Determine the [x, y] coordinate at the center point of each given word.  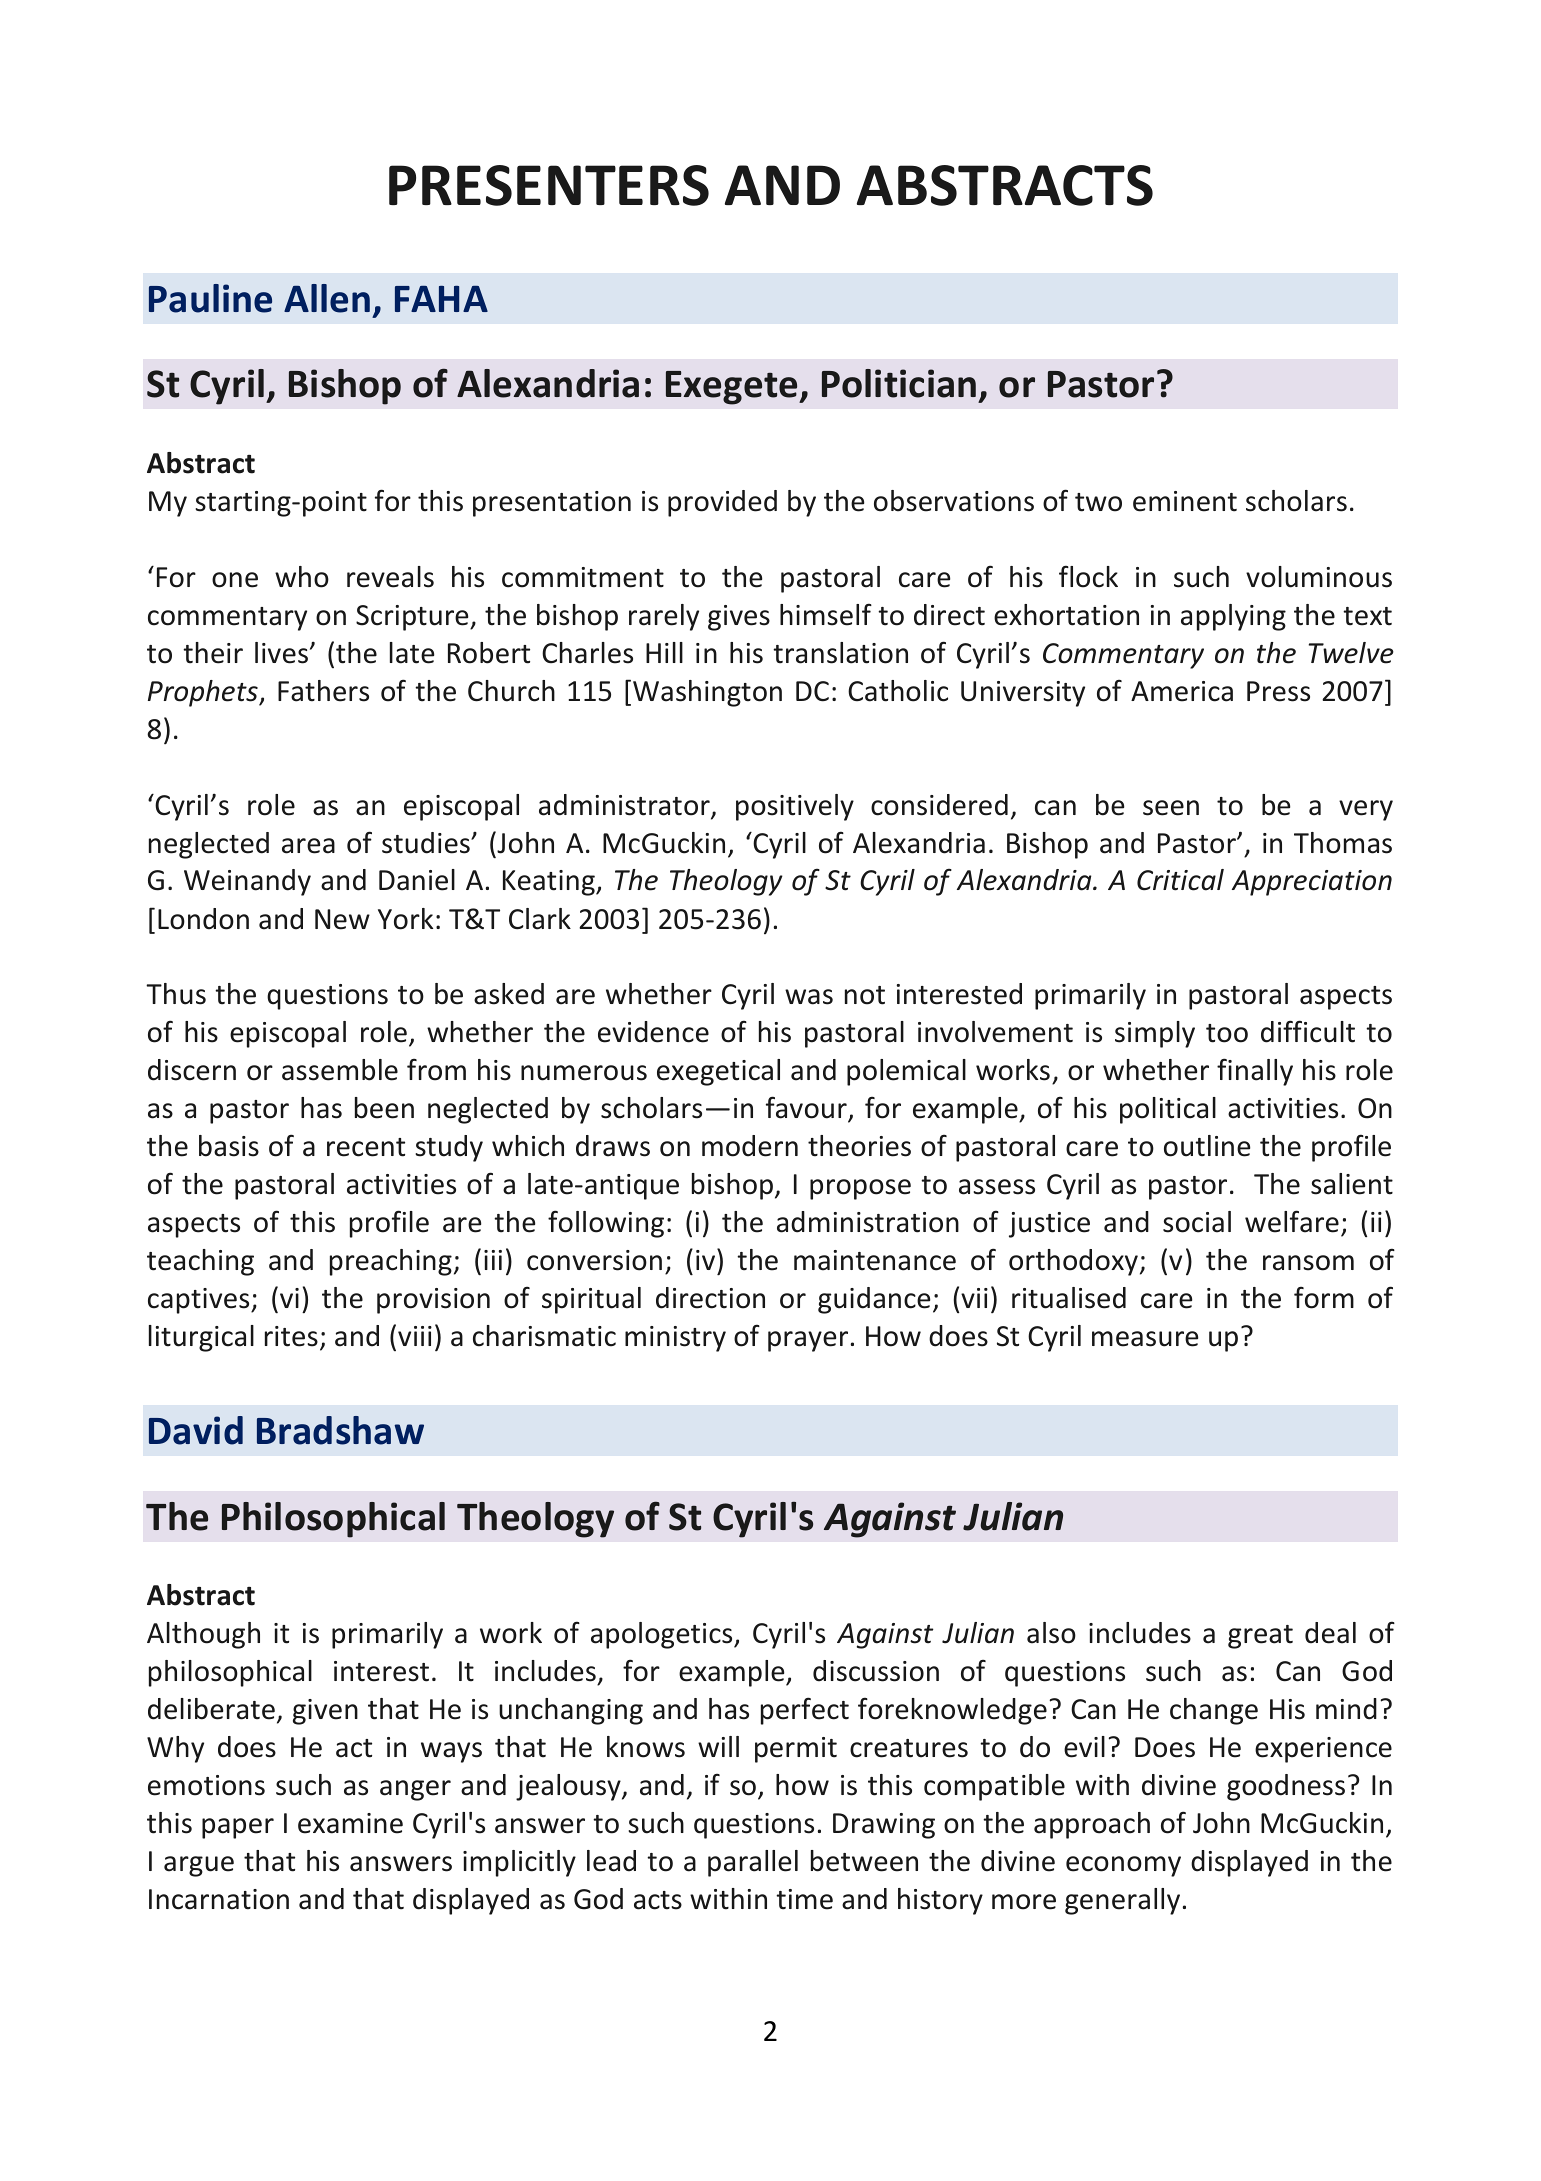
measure [1145, 1339]
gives [739, 618]
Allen [327, 298]
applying [1233, 617]
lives [281, 653]
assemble [340, 1070]
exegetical [718, 1072]
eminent [1185, 501]
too [1227, 1033]
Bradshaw [340, 1430]
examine [350, 1823]
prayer [808, 1341]
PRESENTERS [549, 185]
